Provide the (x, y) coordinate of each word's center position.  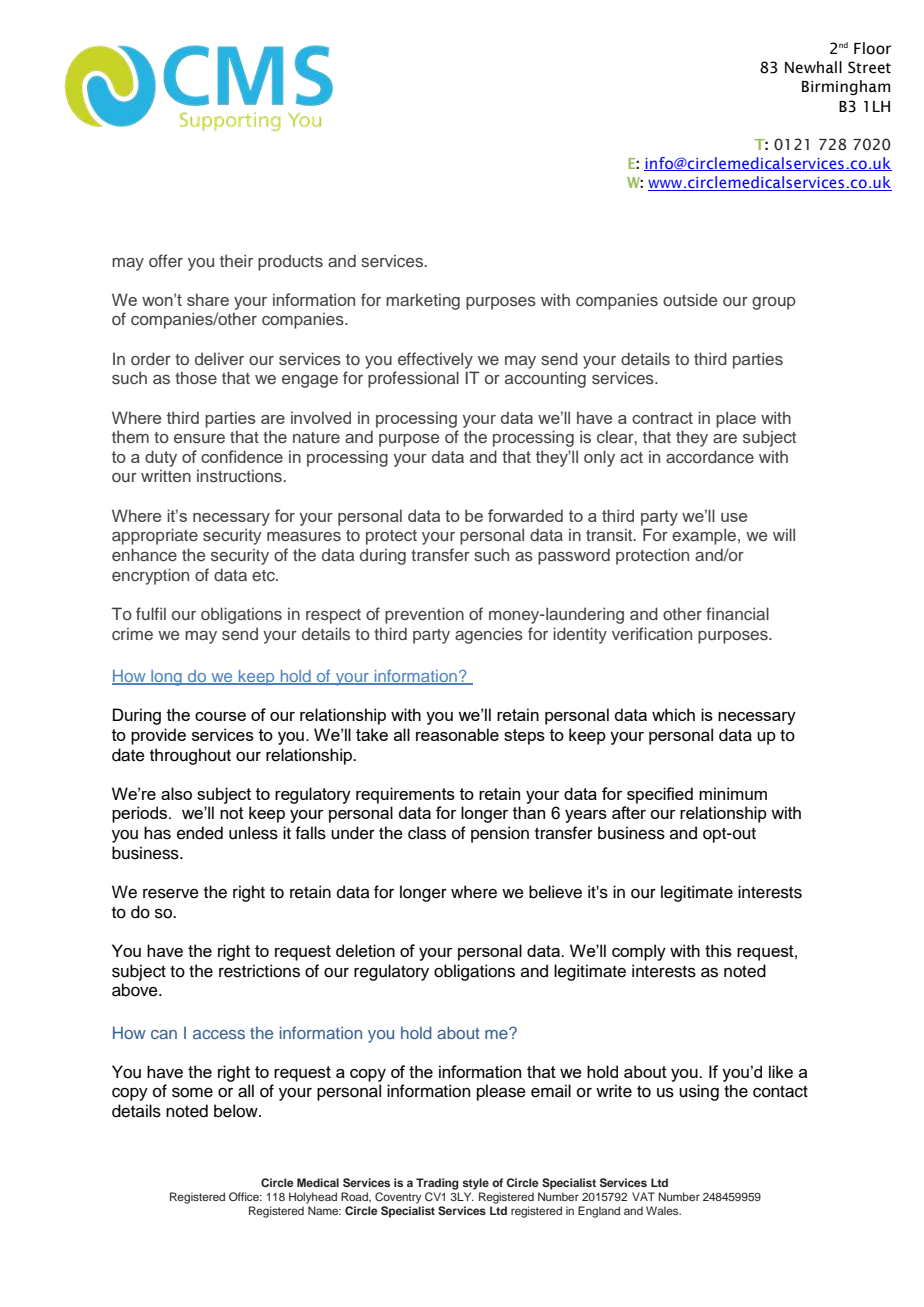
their (236, 260)
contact (780, 1092)
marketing (423, 301)
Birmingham (846, 87)
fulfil (151, 613)
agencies (489, 635)
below (237, 1111)
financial (737, 613)
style (475, 1184)
